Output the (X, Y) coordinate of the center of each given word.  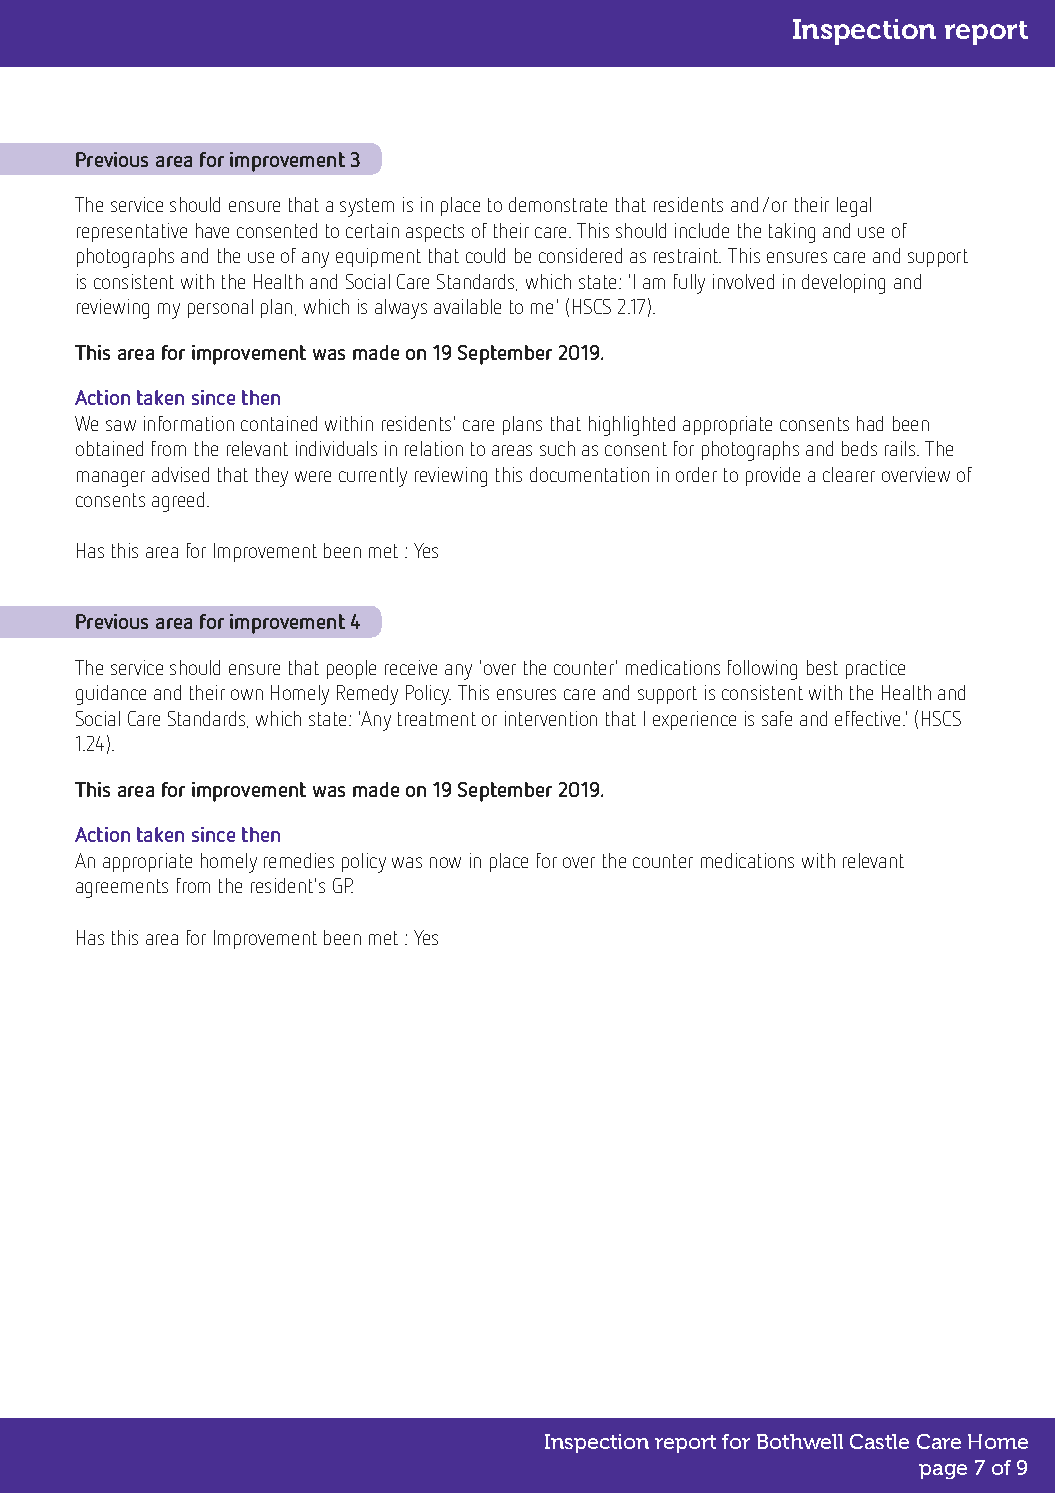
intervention (551, 718)
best (822, 667)
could (485, 255)
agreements (122, 888)
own (247, 694)
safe (777, 718)
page (943, 1471)
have (212, 230)
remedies (299, 860)
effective (867, 718)
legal (854, 207)
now (445, 862)
